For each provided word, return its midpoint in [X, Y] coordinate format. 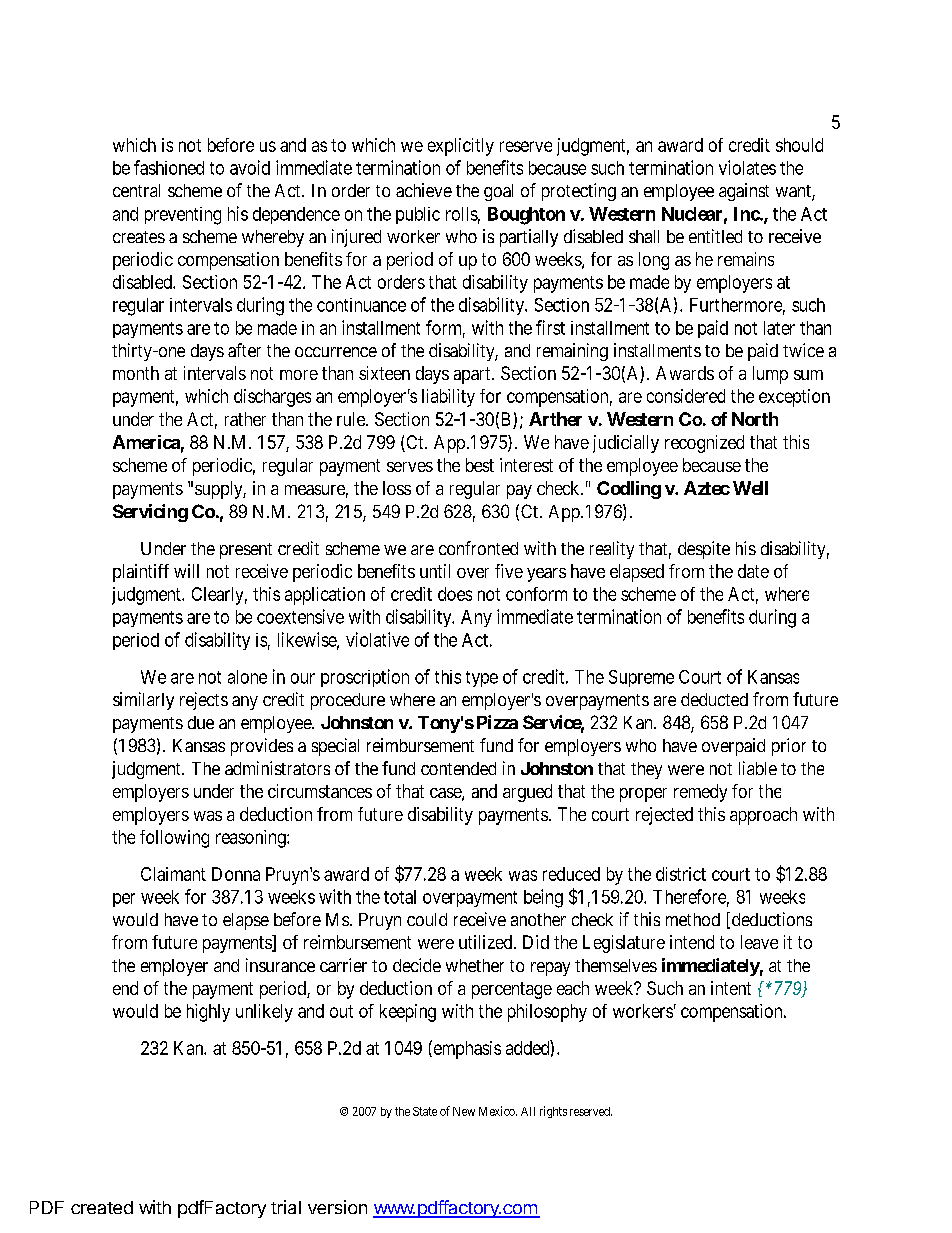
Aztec [707, 488]
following [174, 839]
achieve [424, 190]
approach [763, 816]
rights [553, 1112]
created [102, 1207]
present [246, 551]
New [464, 1111]
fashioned [169, 167]
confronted [478, 548]
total [400, 897]
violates [747, 167]
